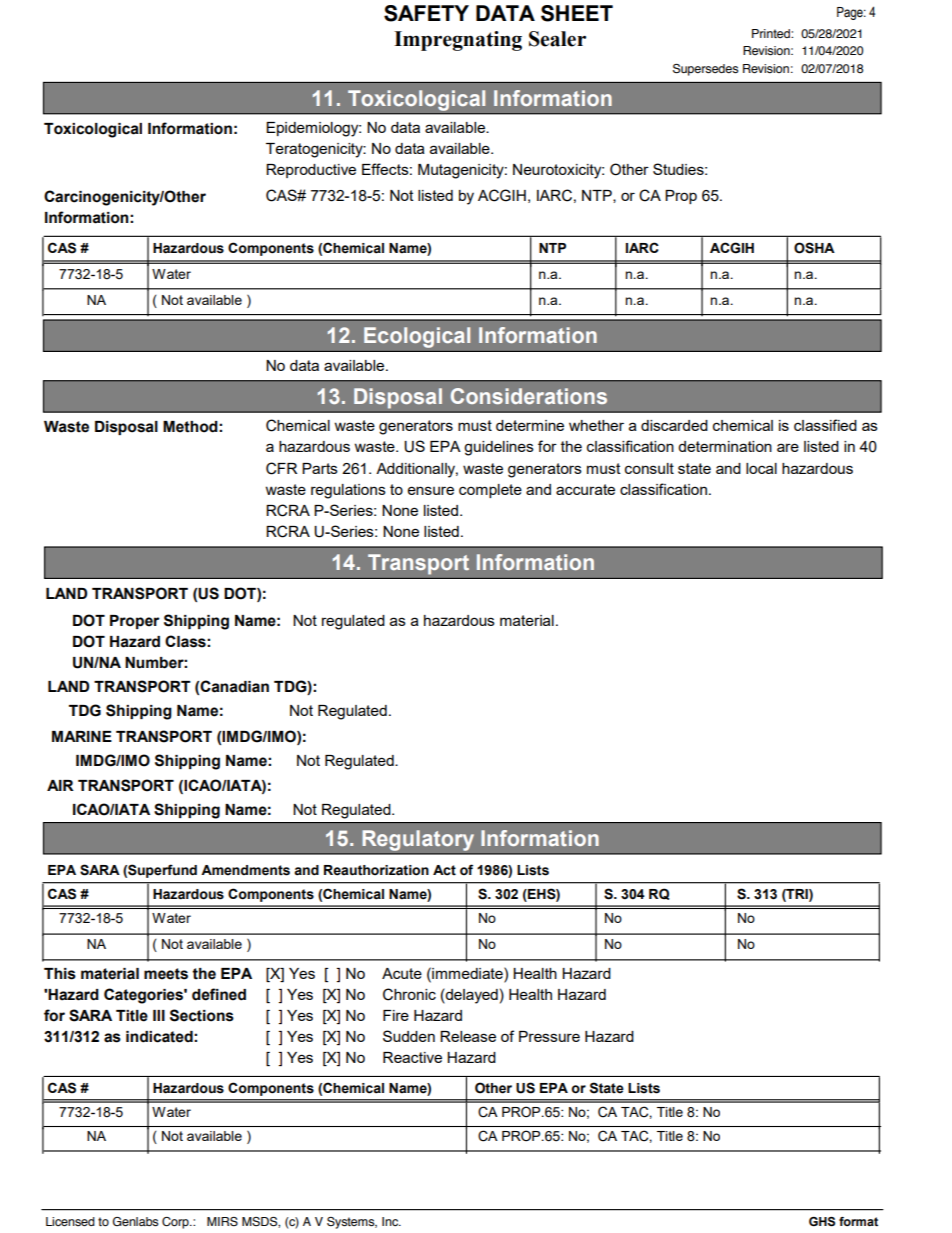 The width and height of the screenshot is (952, 1233). Describe the element at coordinates (176, 1223) in the screenshot. I see `Corp` at that location.
